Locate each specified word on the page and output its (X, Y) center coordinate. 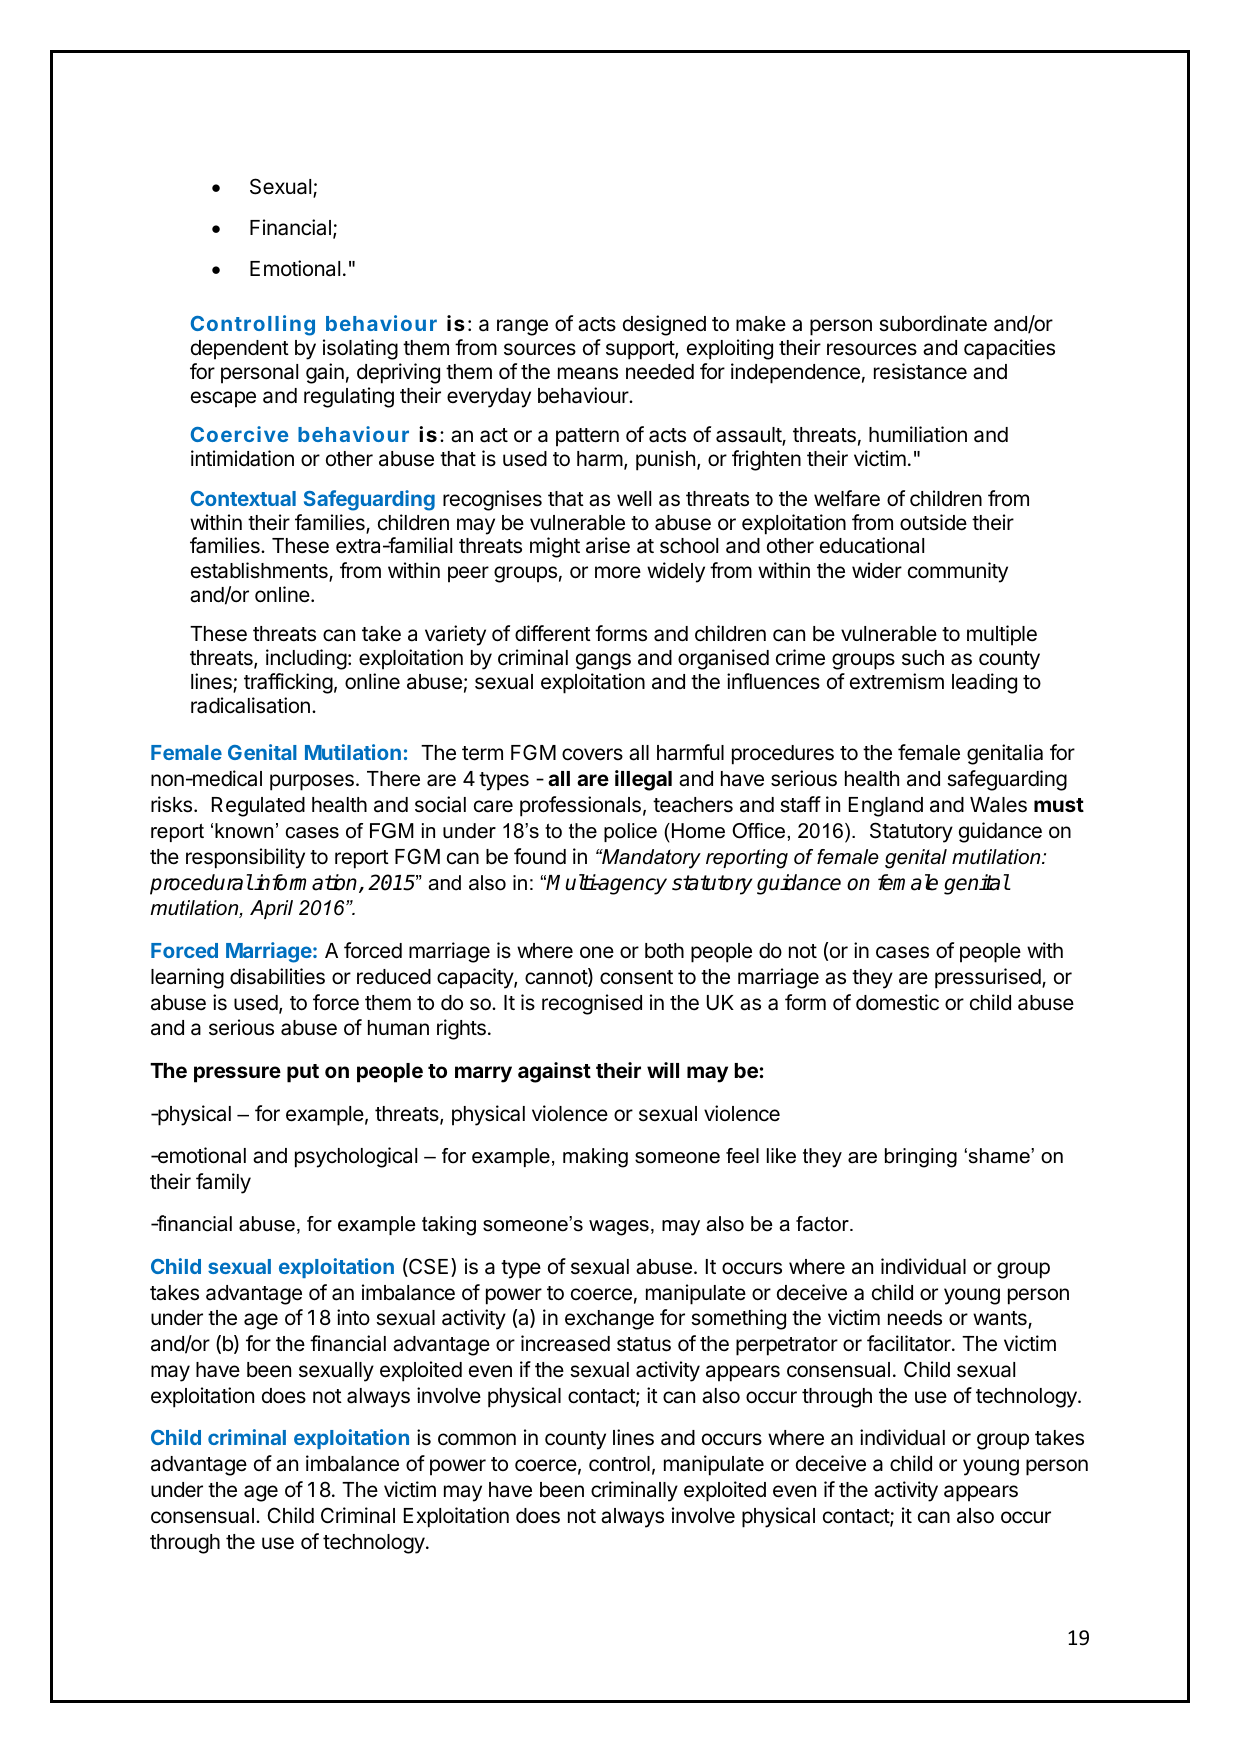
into (353, 1317)
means (588, 373)
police (630, 832)
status (644, 1344)
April (271, 909)
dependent (240, 350)
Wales (998, 805)
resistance (920, 371)
